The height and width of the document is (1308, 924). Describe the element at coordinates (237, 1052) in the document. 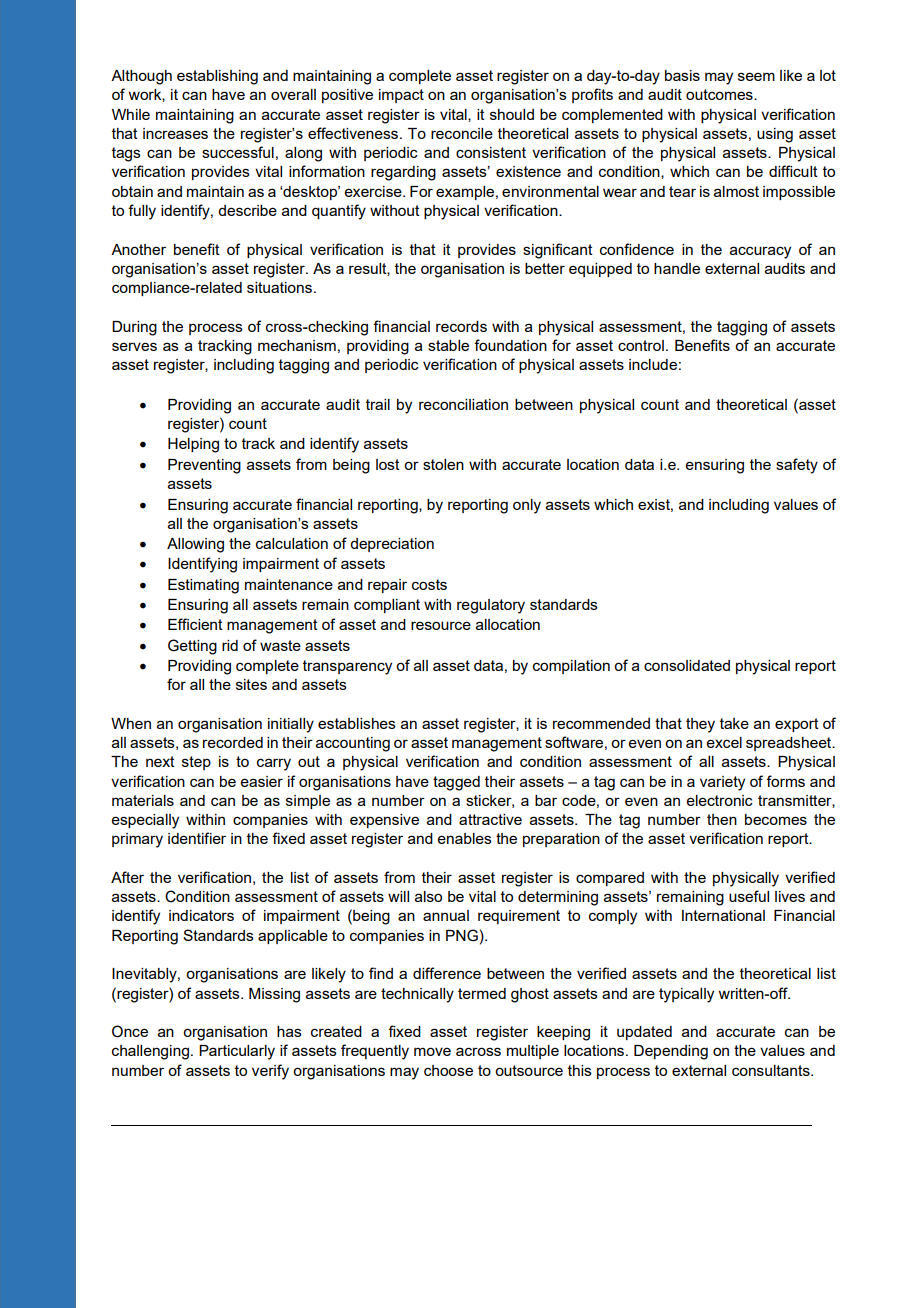

I see `Particularly` at that location.
